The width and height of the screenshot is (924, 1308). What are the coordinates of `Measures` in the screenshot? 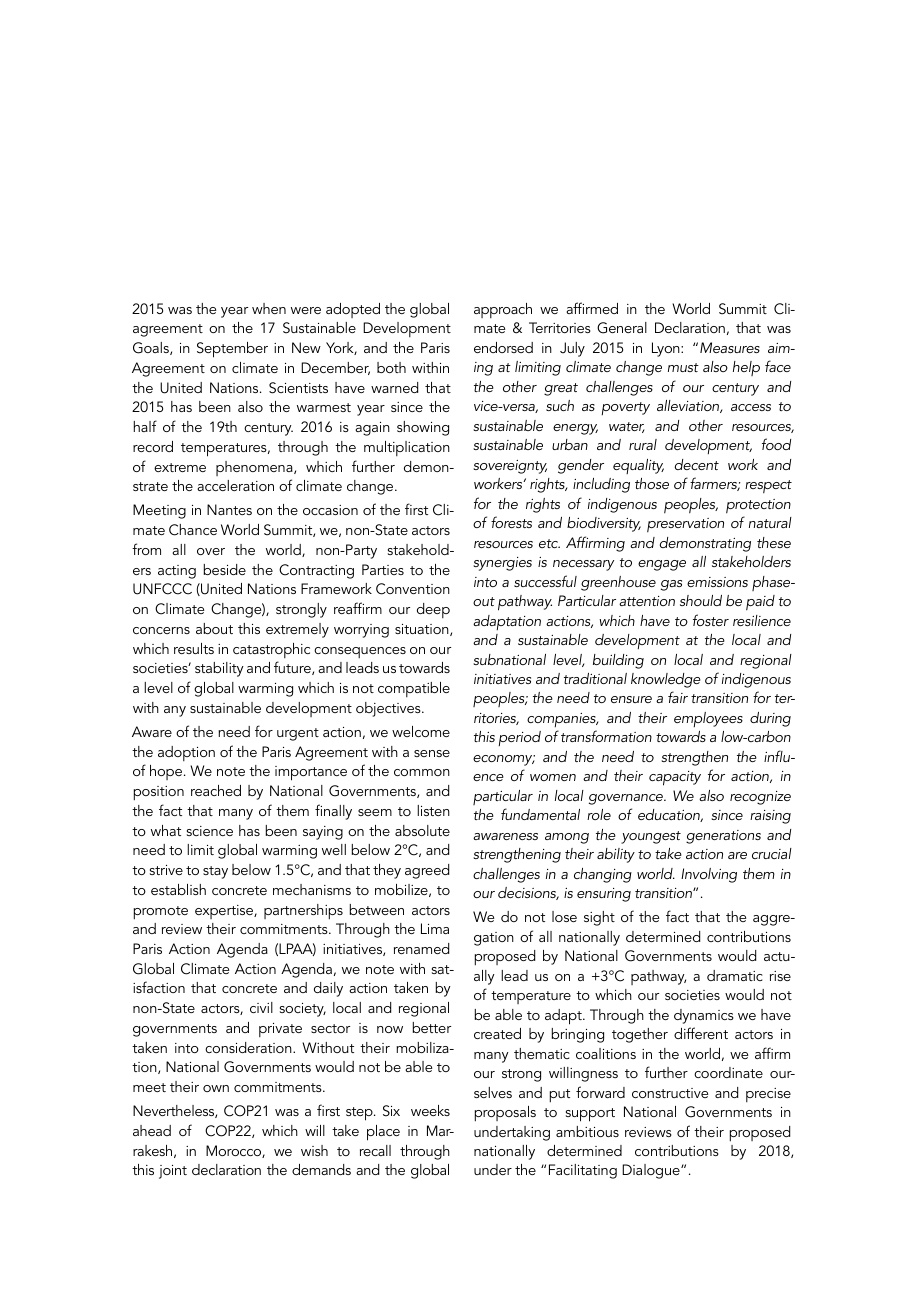 It's located at (730, 347).
